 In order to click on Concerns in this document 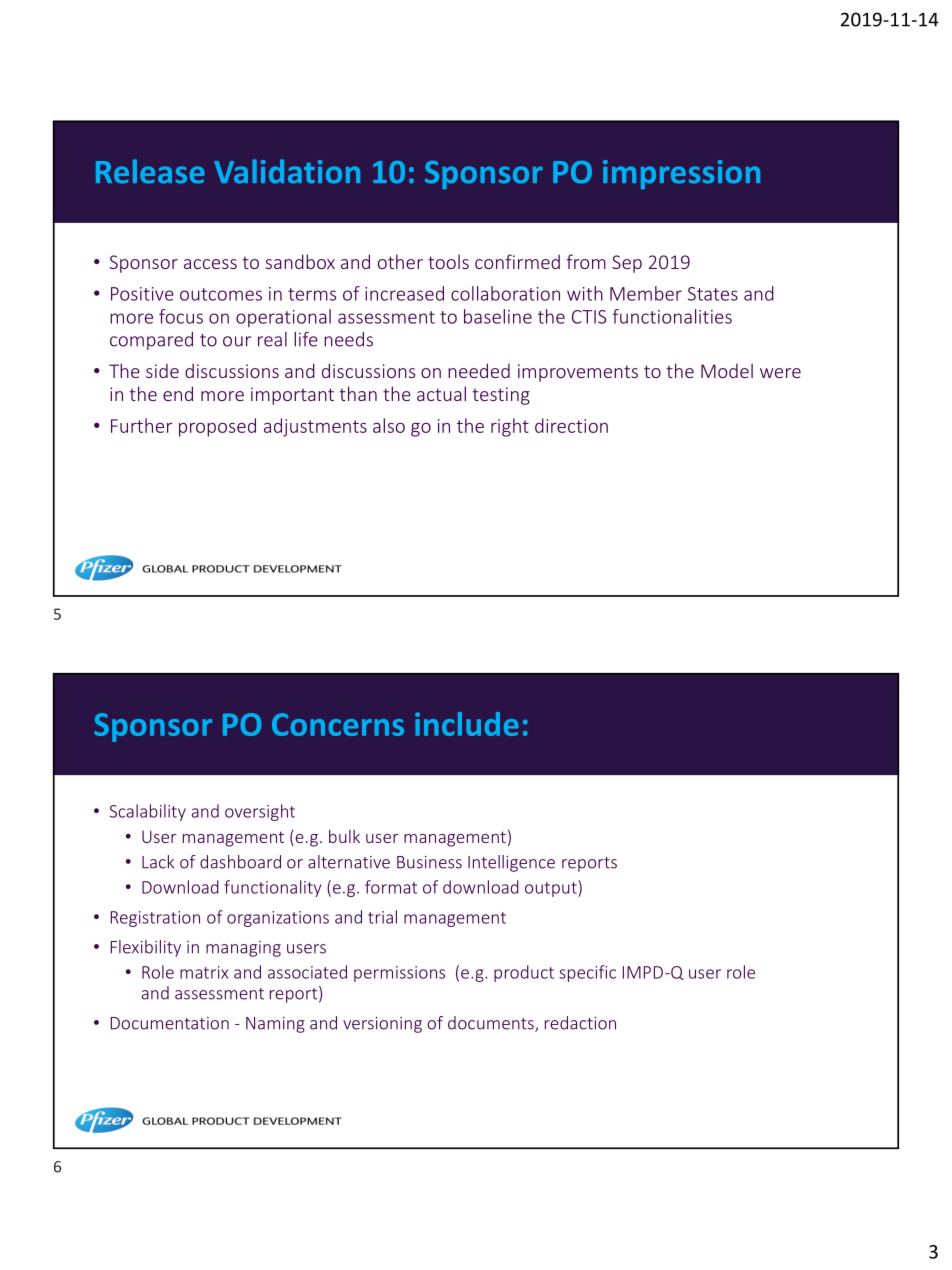, I will do `click(338, 724)`.
